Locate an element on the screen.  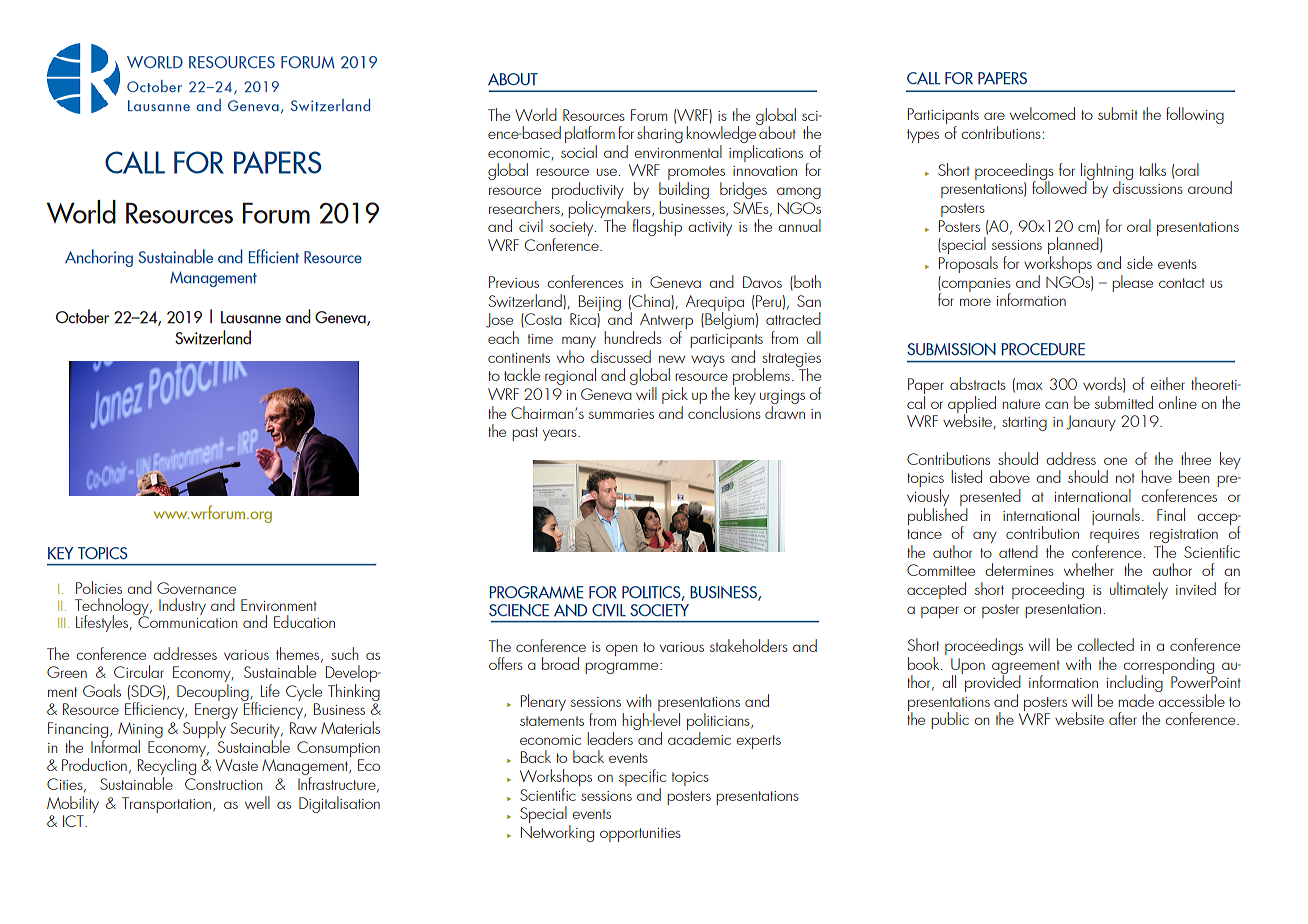
discussed is located at coordinates (620, 355).
